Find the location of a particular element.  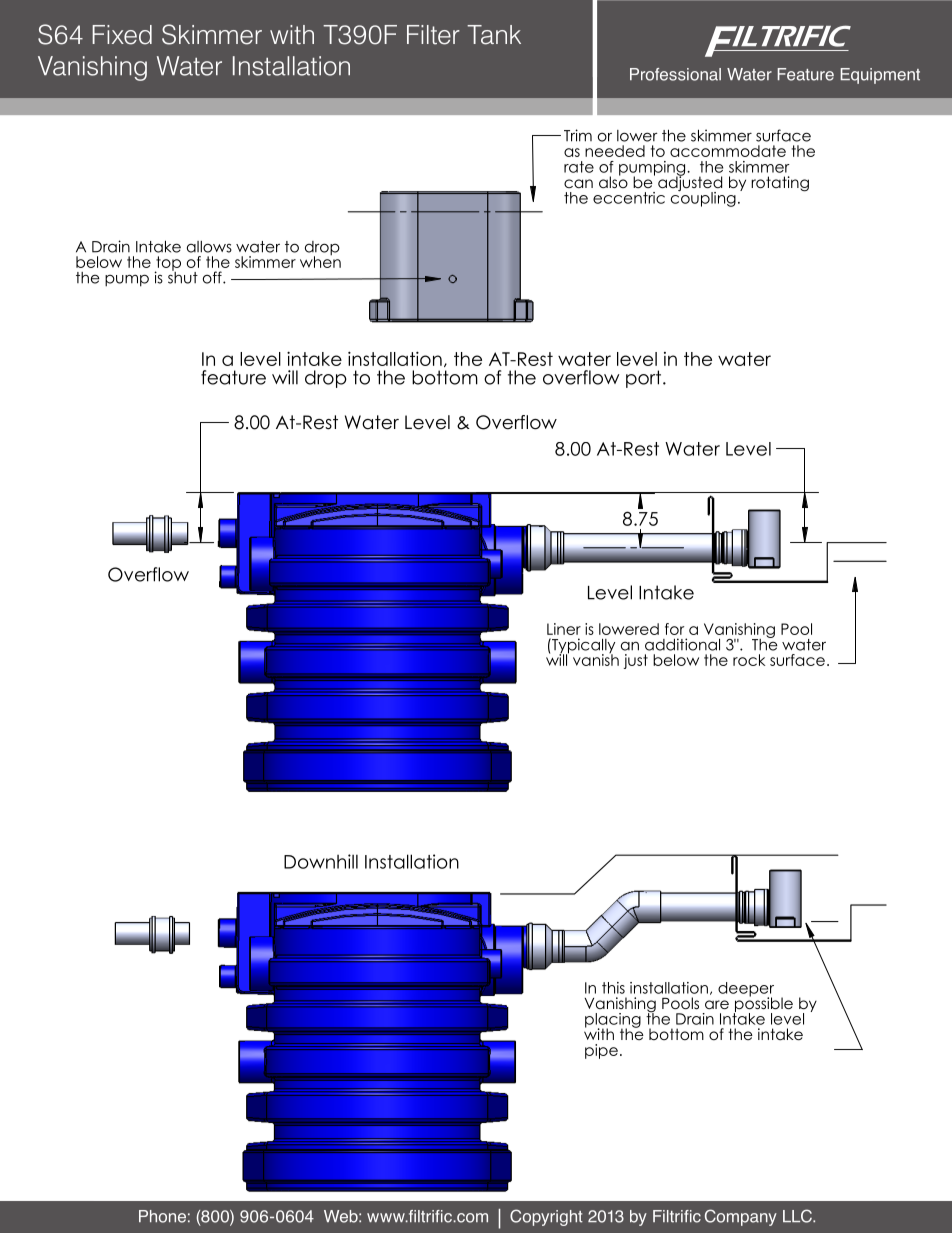

port is located at coordinates (645, 379).
